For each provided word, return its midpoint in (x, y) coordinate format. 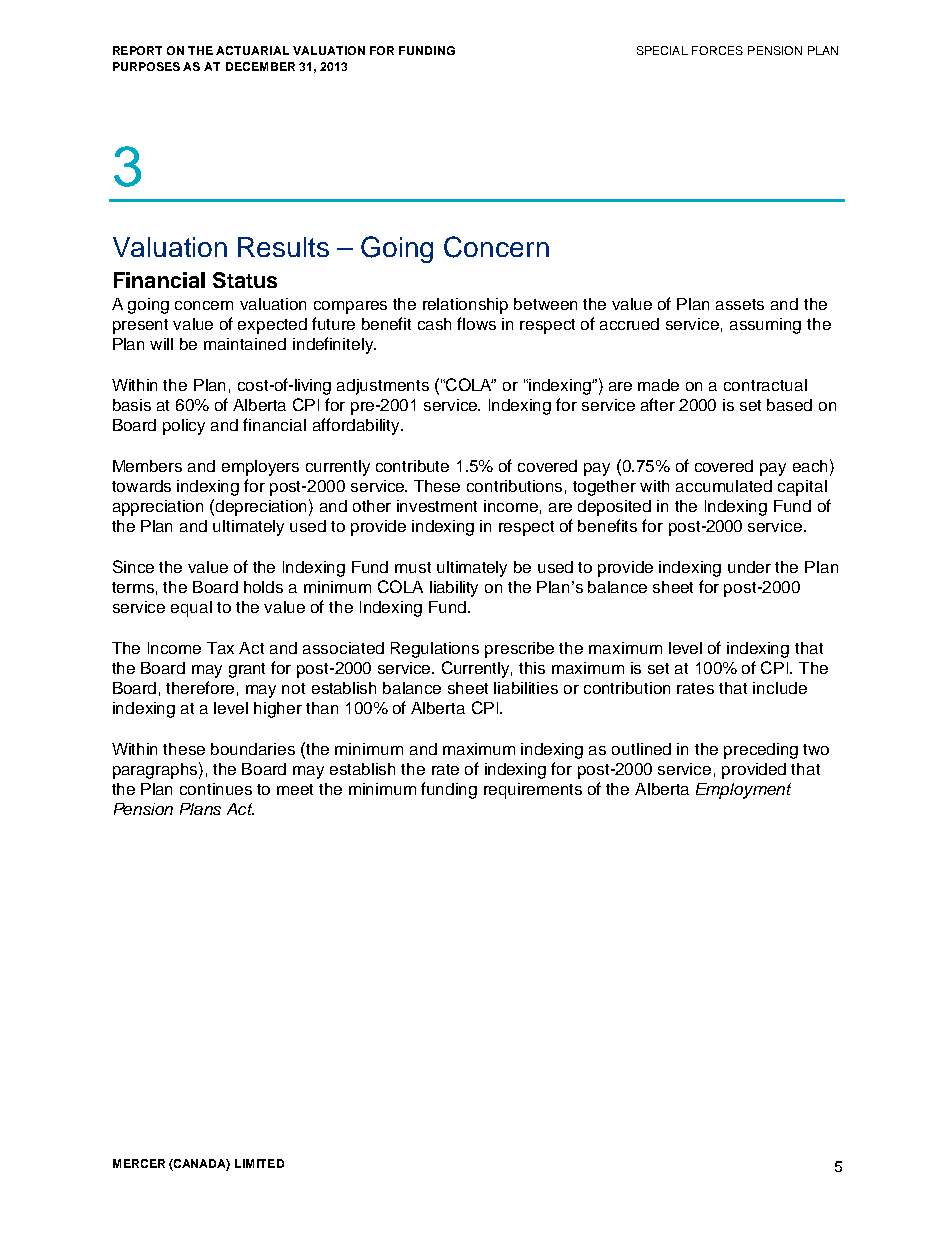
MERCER (139, 1163)
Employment (743, 791)
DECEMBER (260, 66)
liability (454, 589)
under (749, 567)
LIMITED (259, 1163)
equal (191, 609)
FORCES (717, 50)
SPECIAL (662, 50)
